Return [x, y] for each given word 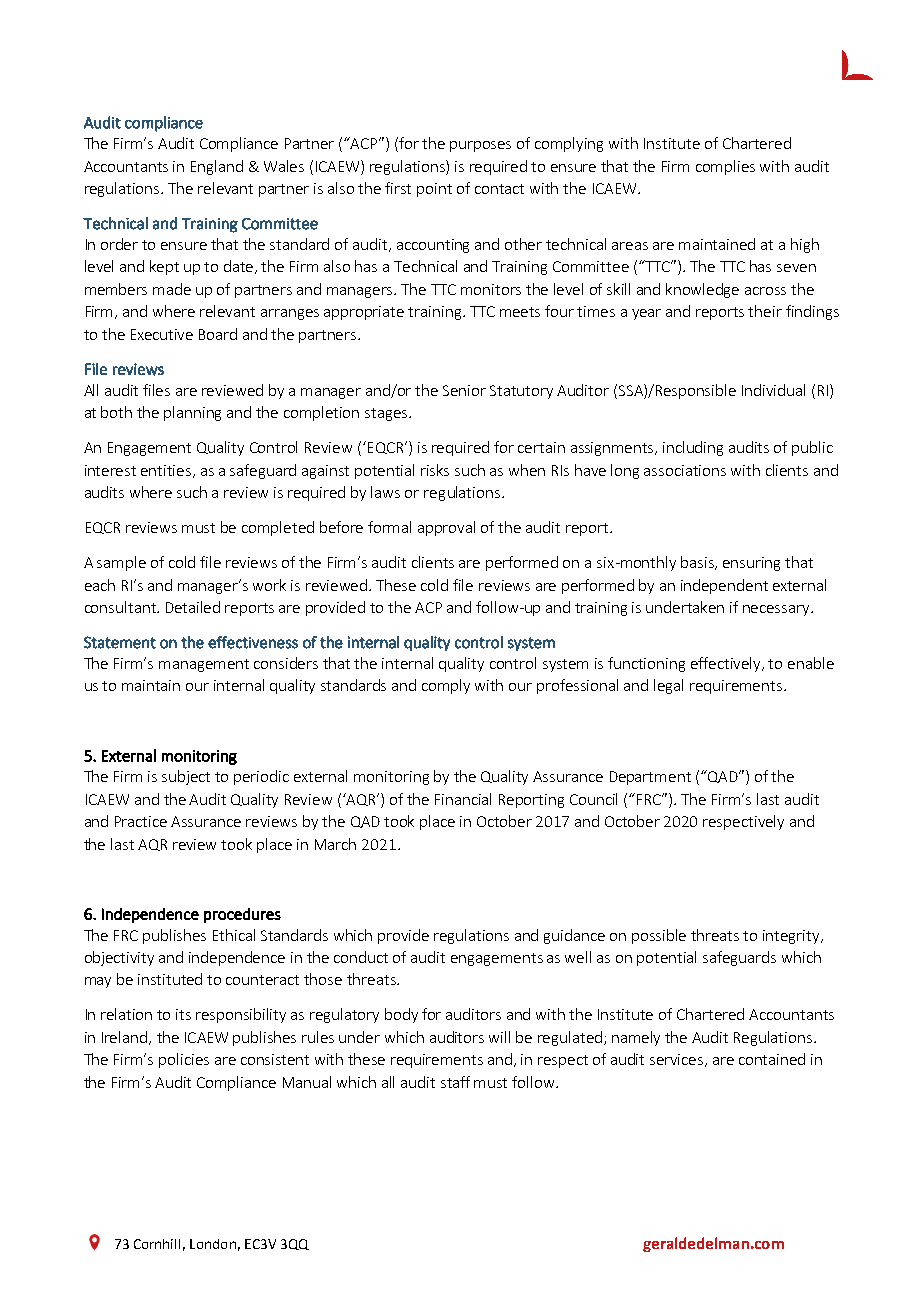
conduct [361, 957]
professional [577, 686]
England [217, 167]
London [213, 1244]
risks [435, 470]
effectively [727, 664]
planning [192, 413]
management [204, 665]
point [434, 190]
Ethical [234, 935]
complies [725, 167]
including [693, 448]
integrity [792, 937]
